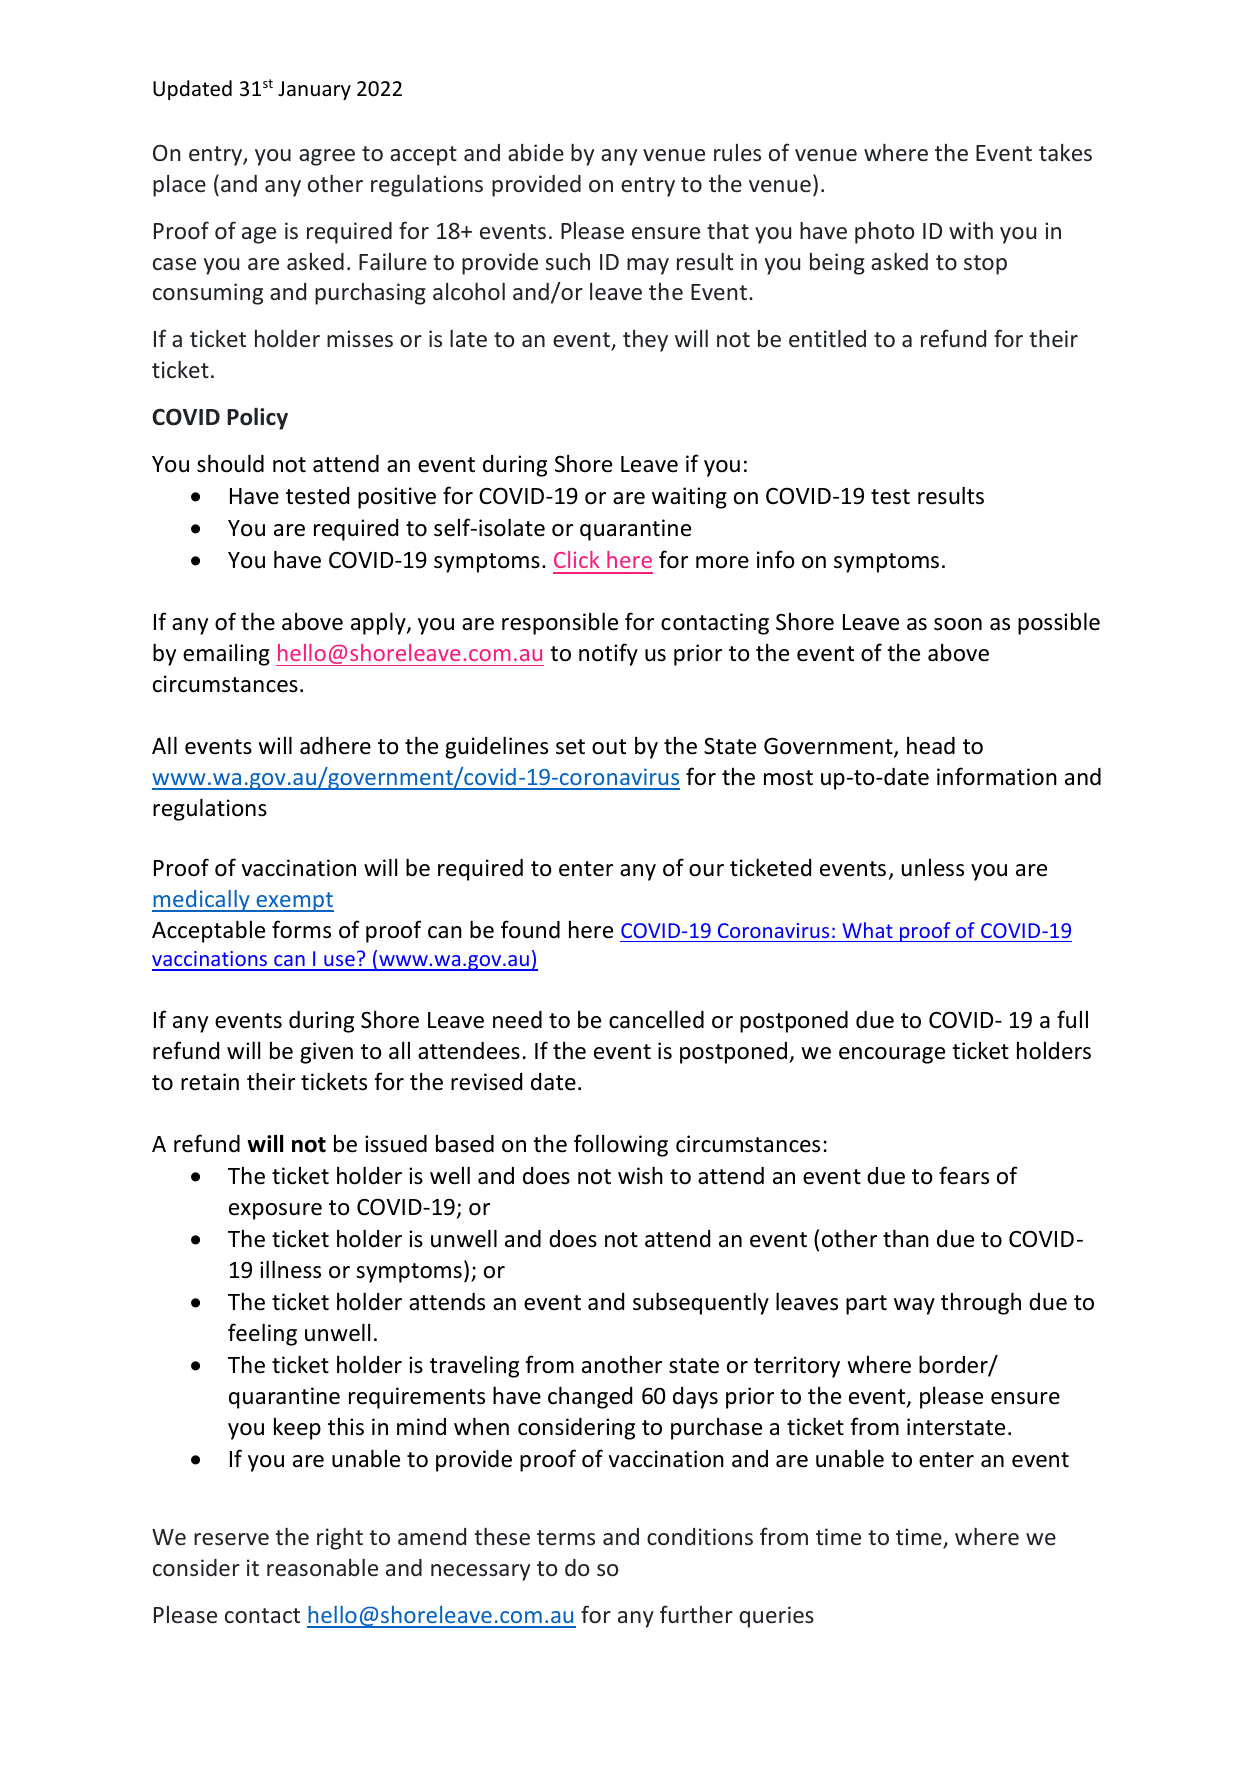 This document has width=1256, height=1776. Describe the element at coordinates (322, 1567) in the document. I see `reasonable` at that location.
